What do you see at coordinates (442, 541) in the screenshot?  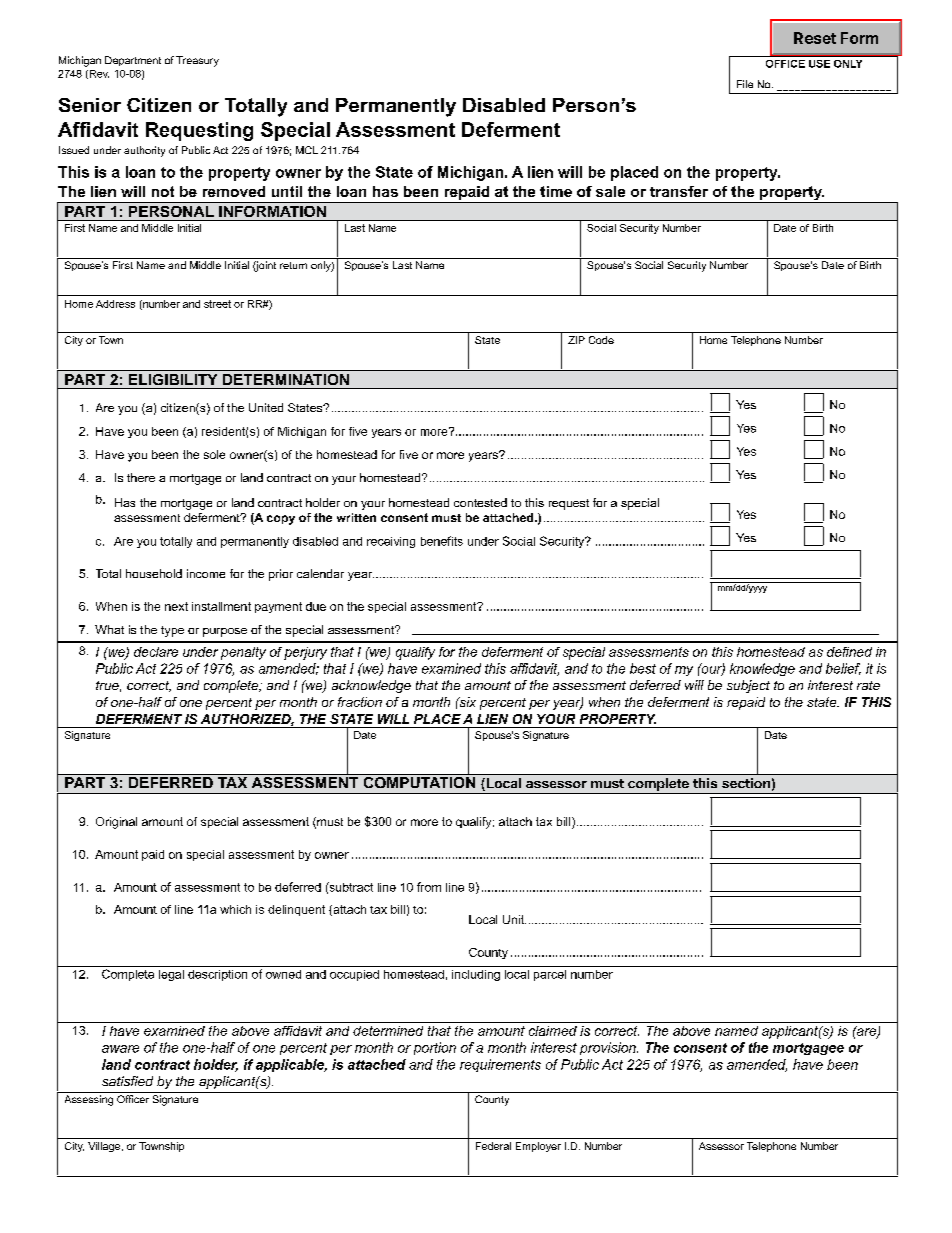 I see `benefits` at bounding box center [442, 541].
